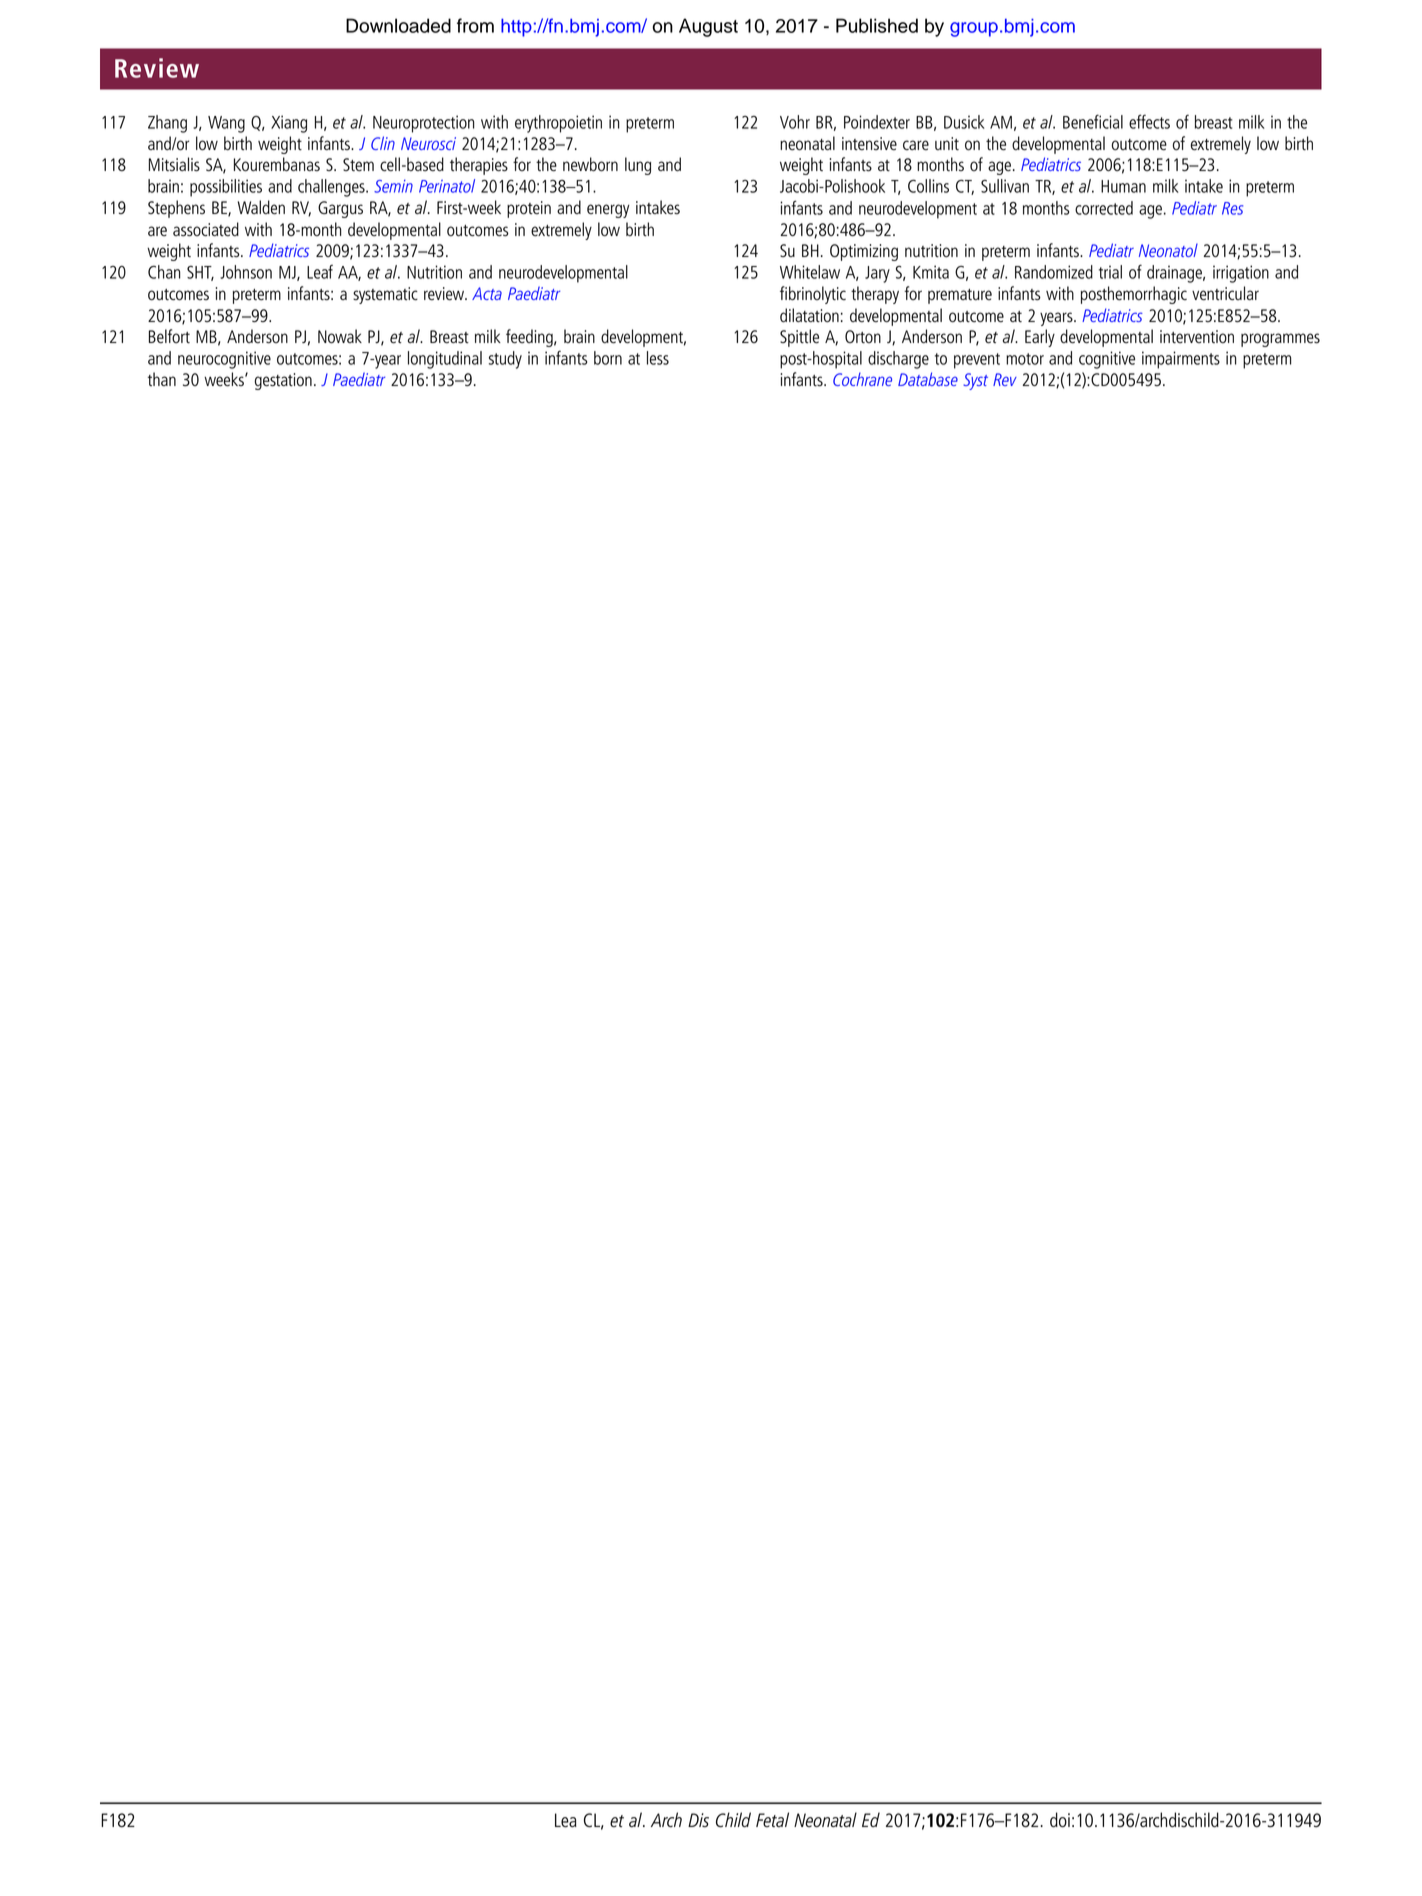 The width and height of the screenshot is (1422, 1896). Describe the element at coordinates (1025, 359) in the screenshot. I see `motor` at that location.
